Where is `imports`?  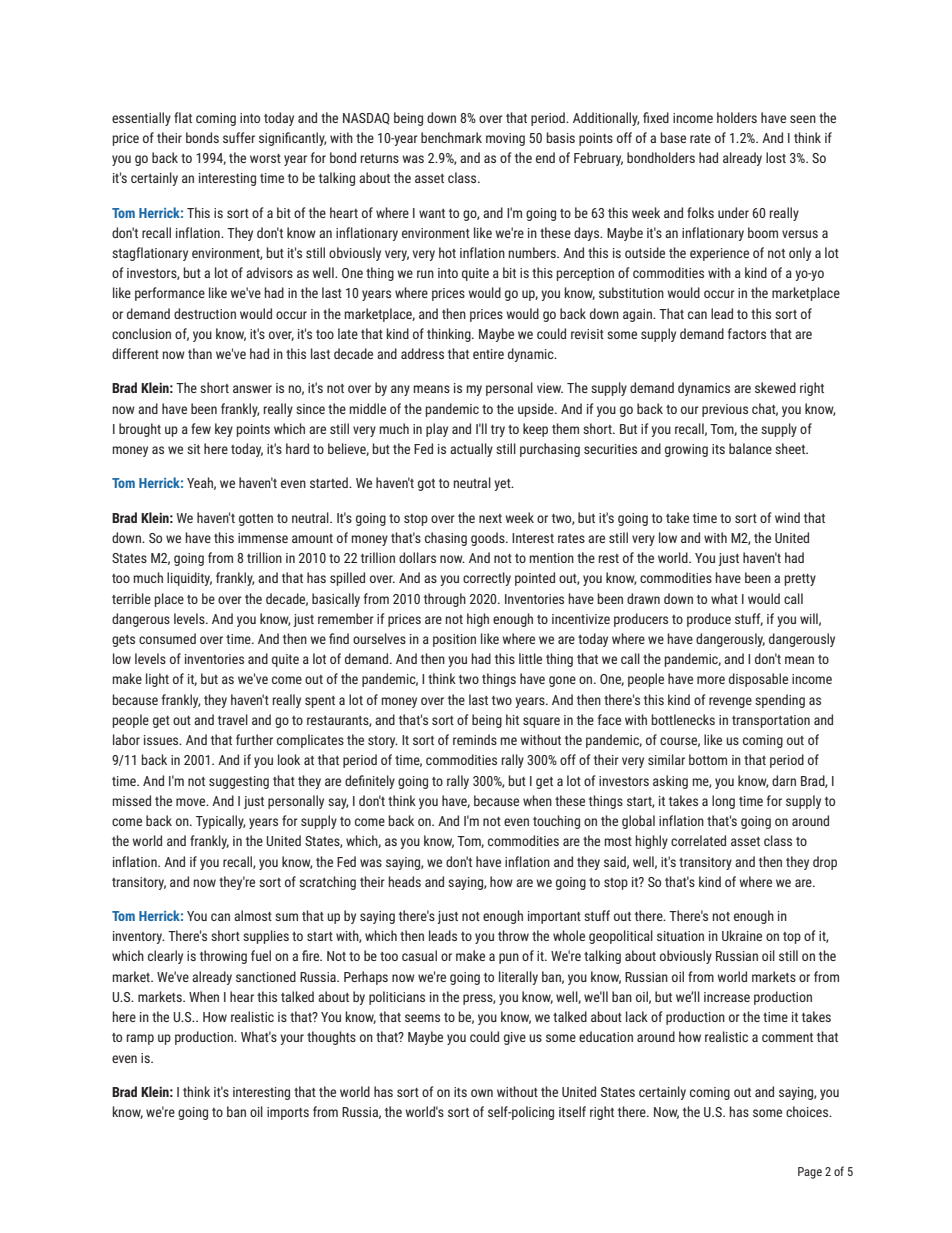 imports is located at coordinates (288, 1113).
